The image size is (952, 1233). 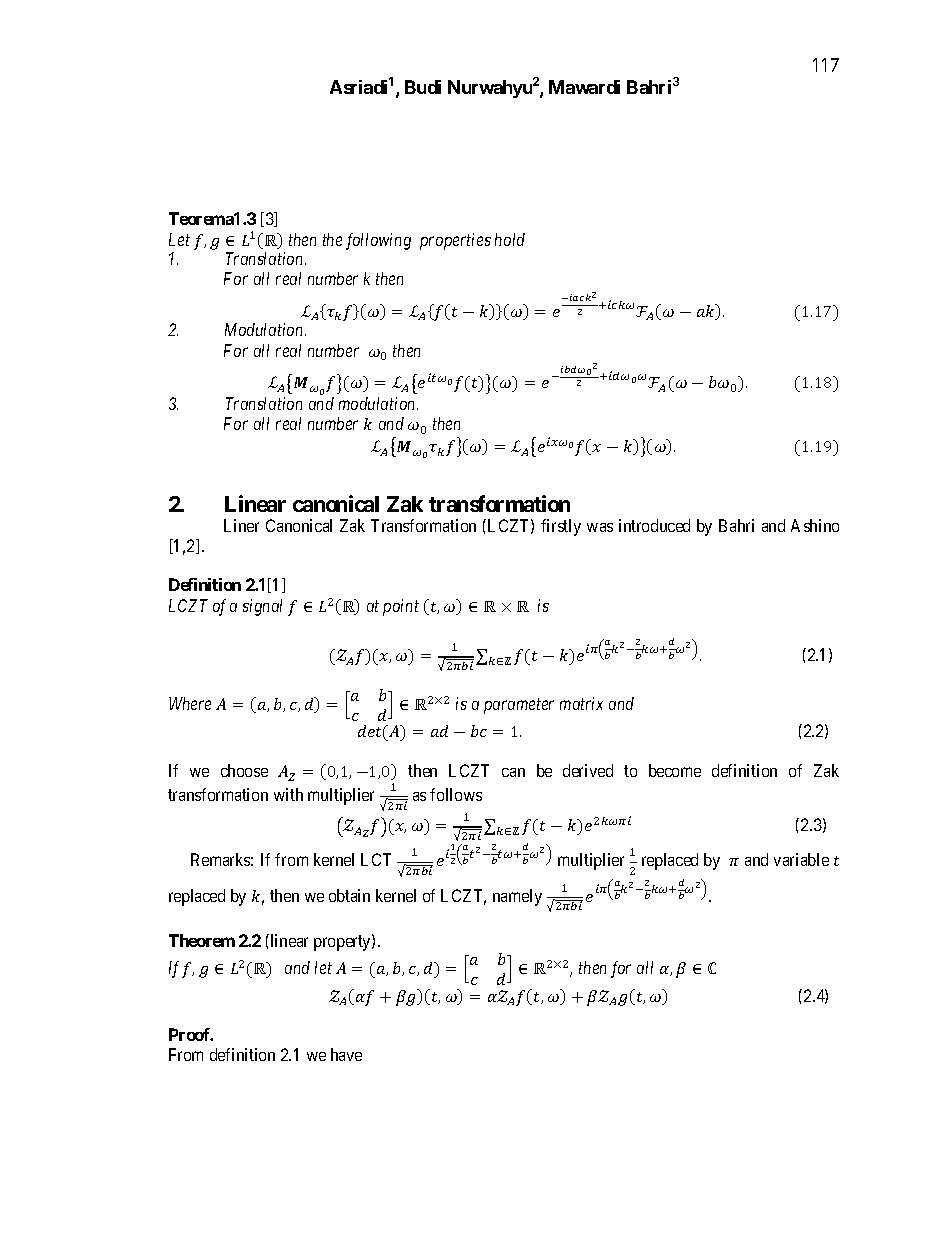 I want to click on matrix, so click(x=581, y=703).
